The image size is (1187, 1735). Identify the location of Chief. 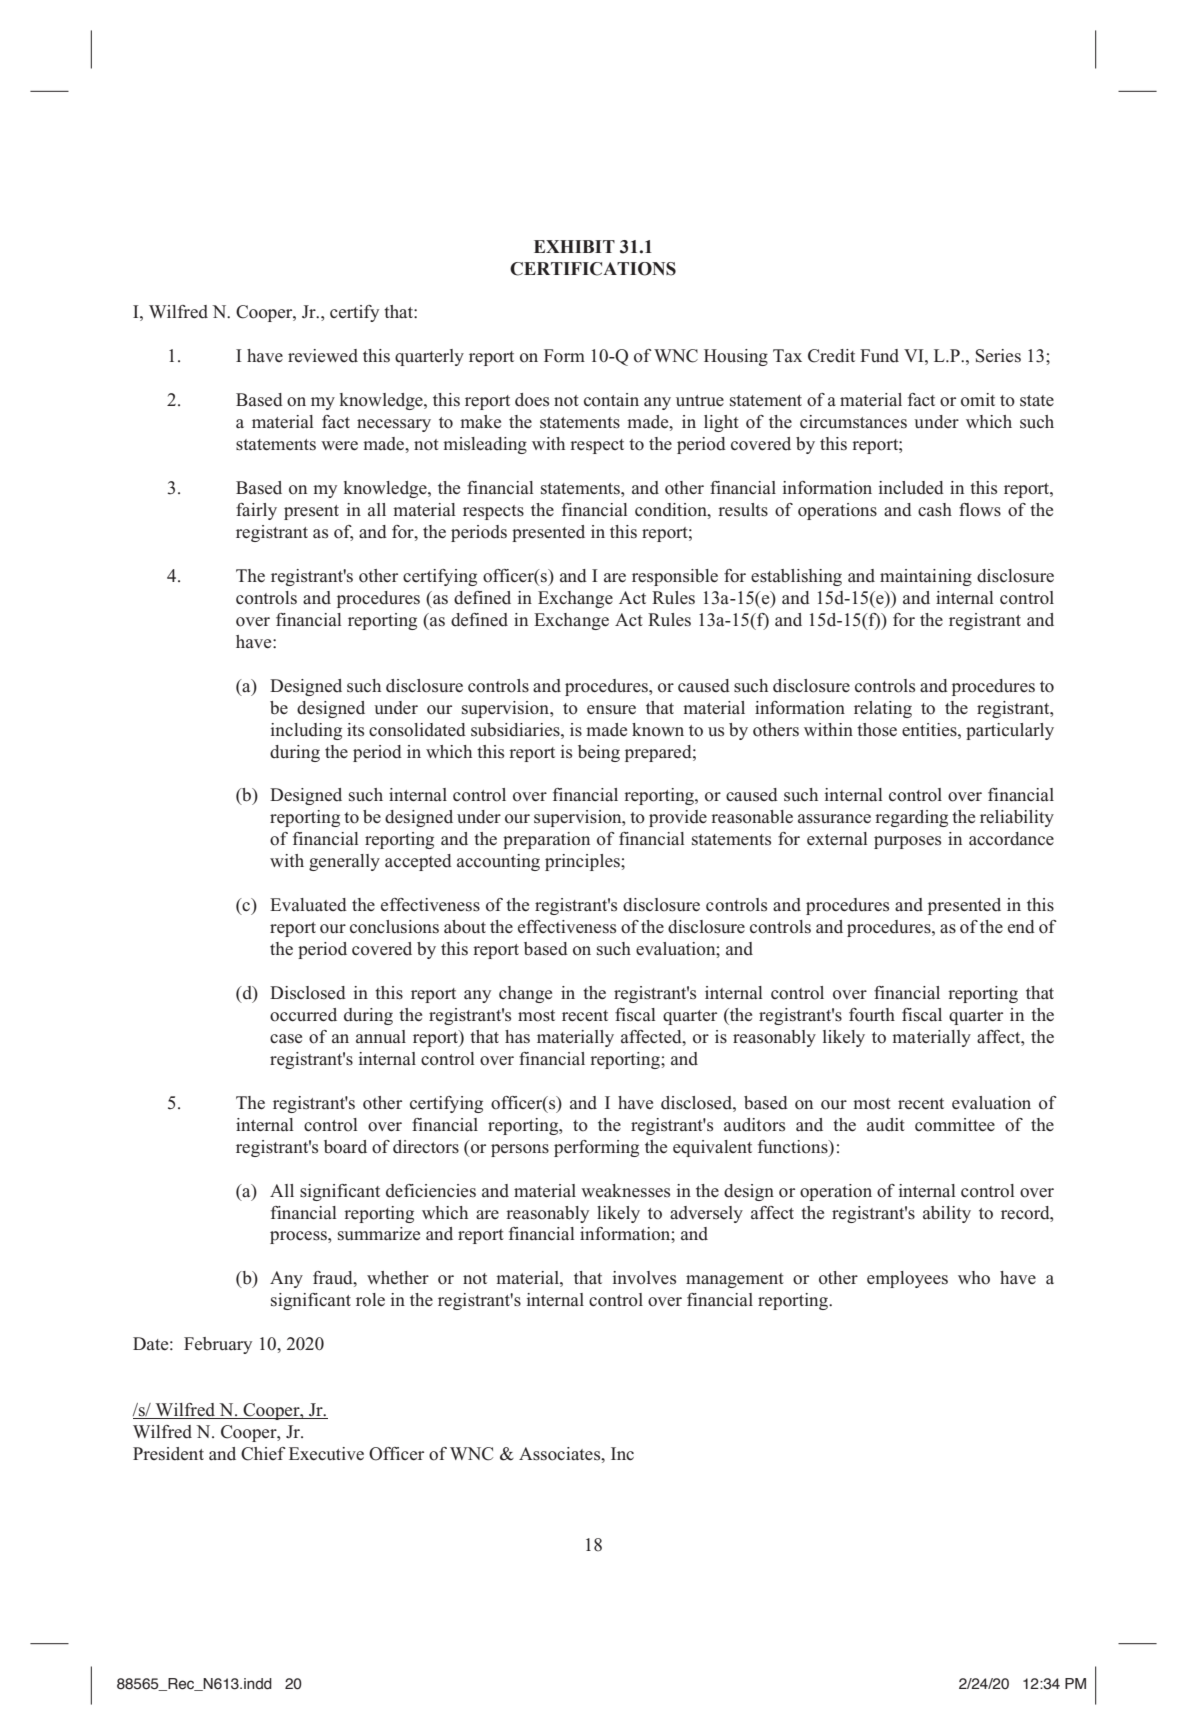
(263, 1454).
